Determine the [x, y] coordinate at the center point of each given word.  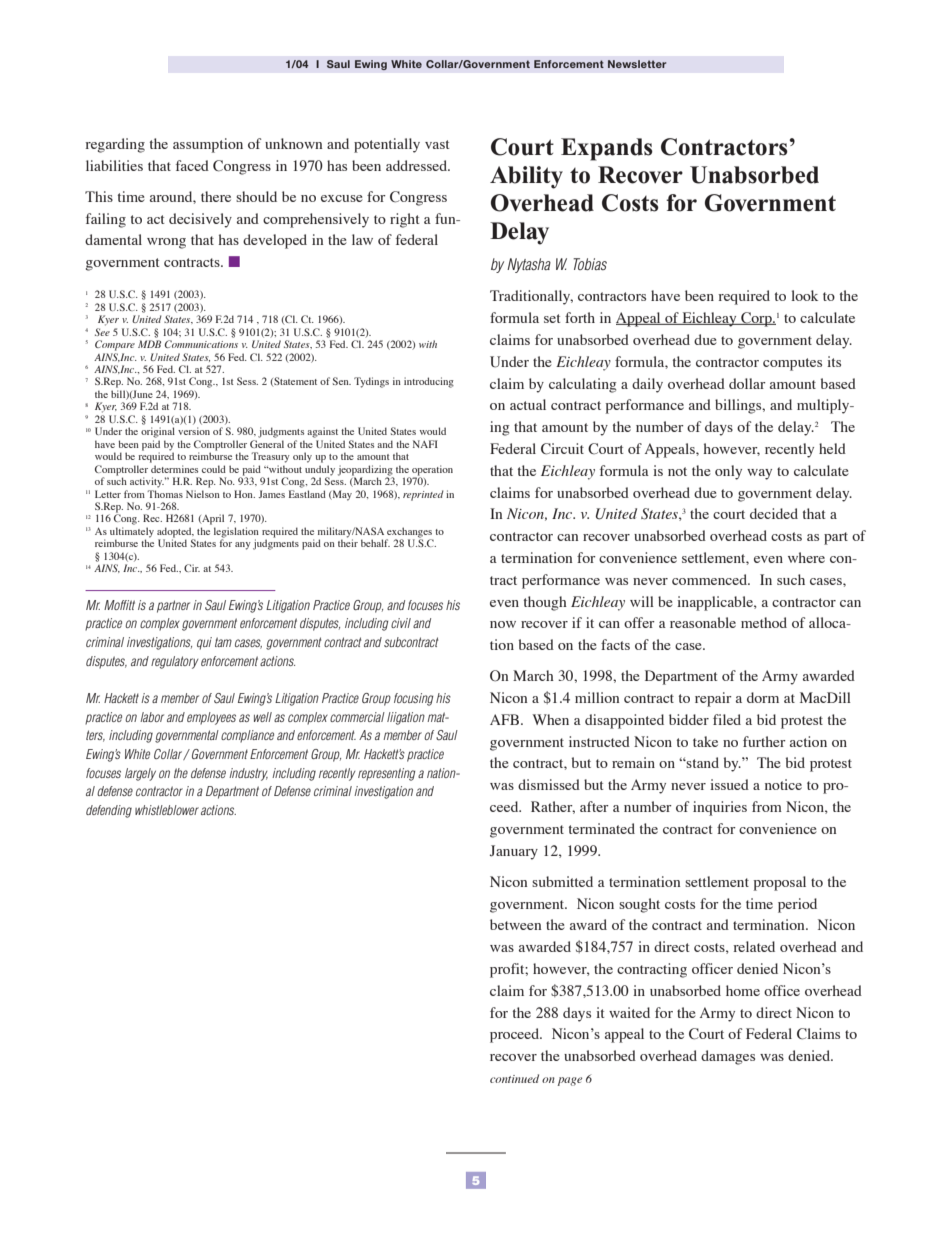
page [569, 1081]
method [764, 622]
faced [192, 165]
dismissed [549, 784]
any [243, 546]
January [514, 852]
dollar [747, 383]
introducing [429, 382]
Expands [607, 149]
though [545, 603]
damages [728, 1057]
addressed [418, 165]
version [194, 431]
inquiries [720, 808]
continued [514, 1078]
